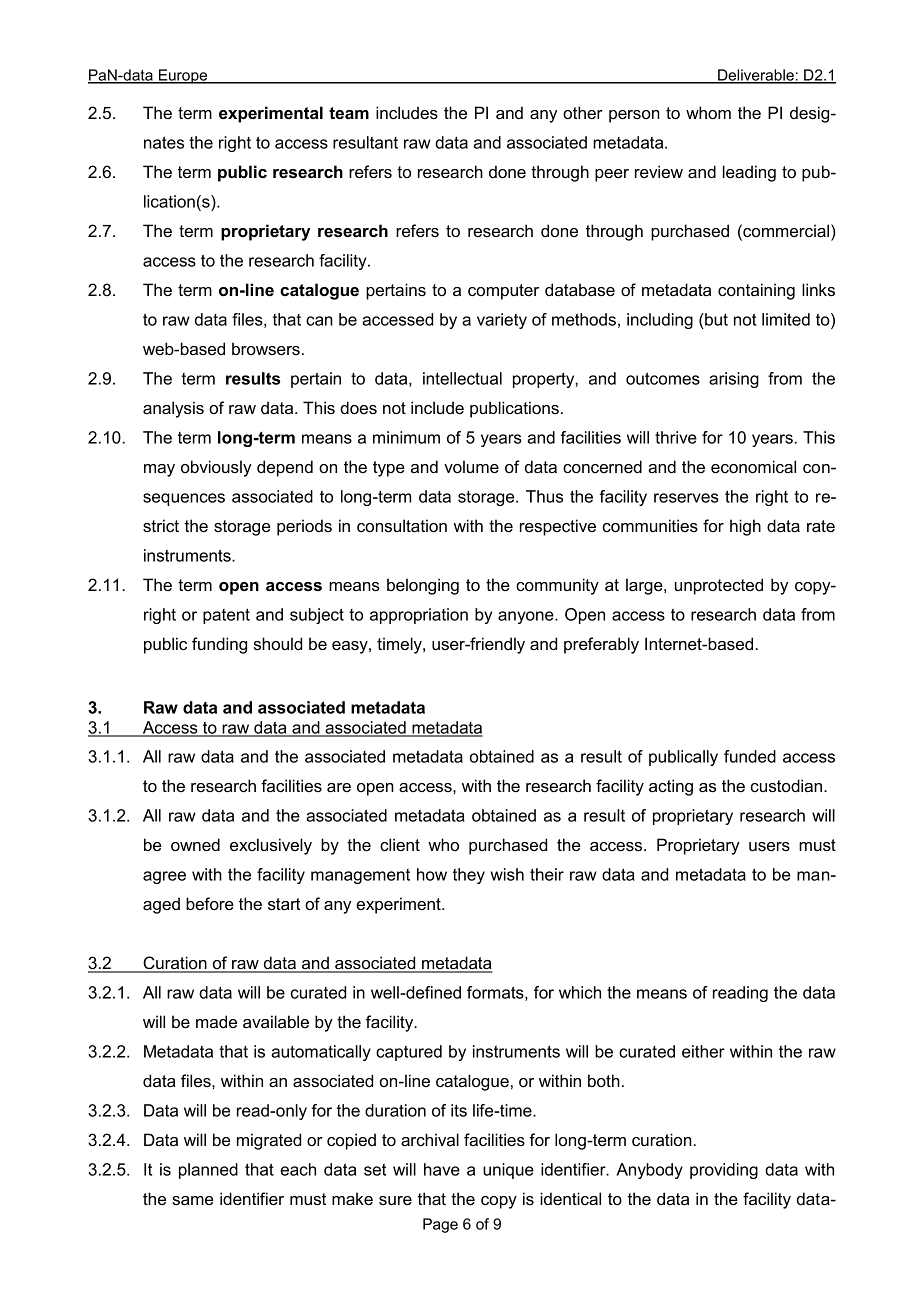  I want to click on intellectual, so click(462, 378).
